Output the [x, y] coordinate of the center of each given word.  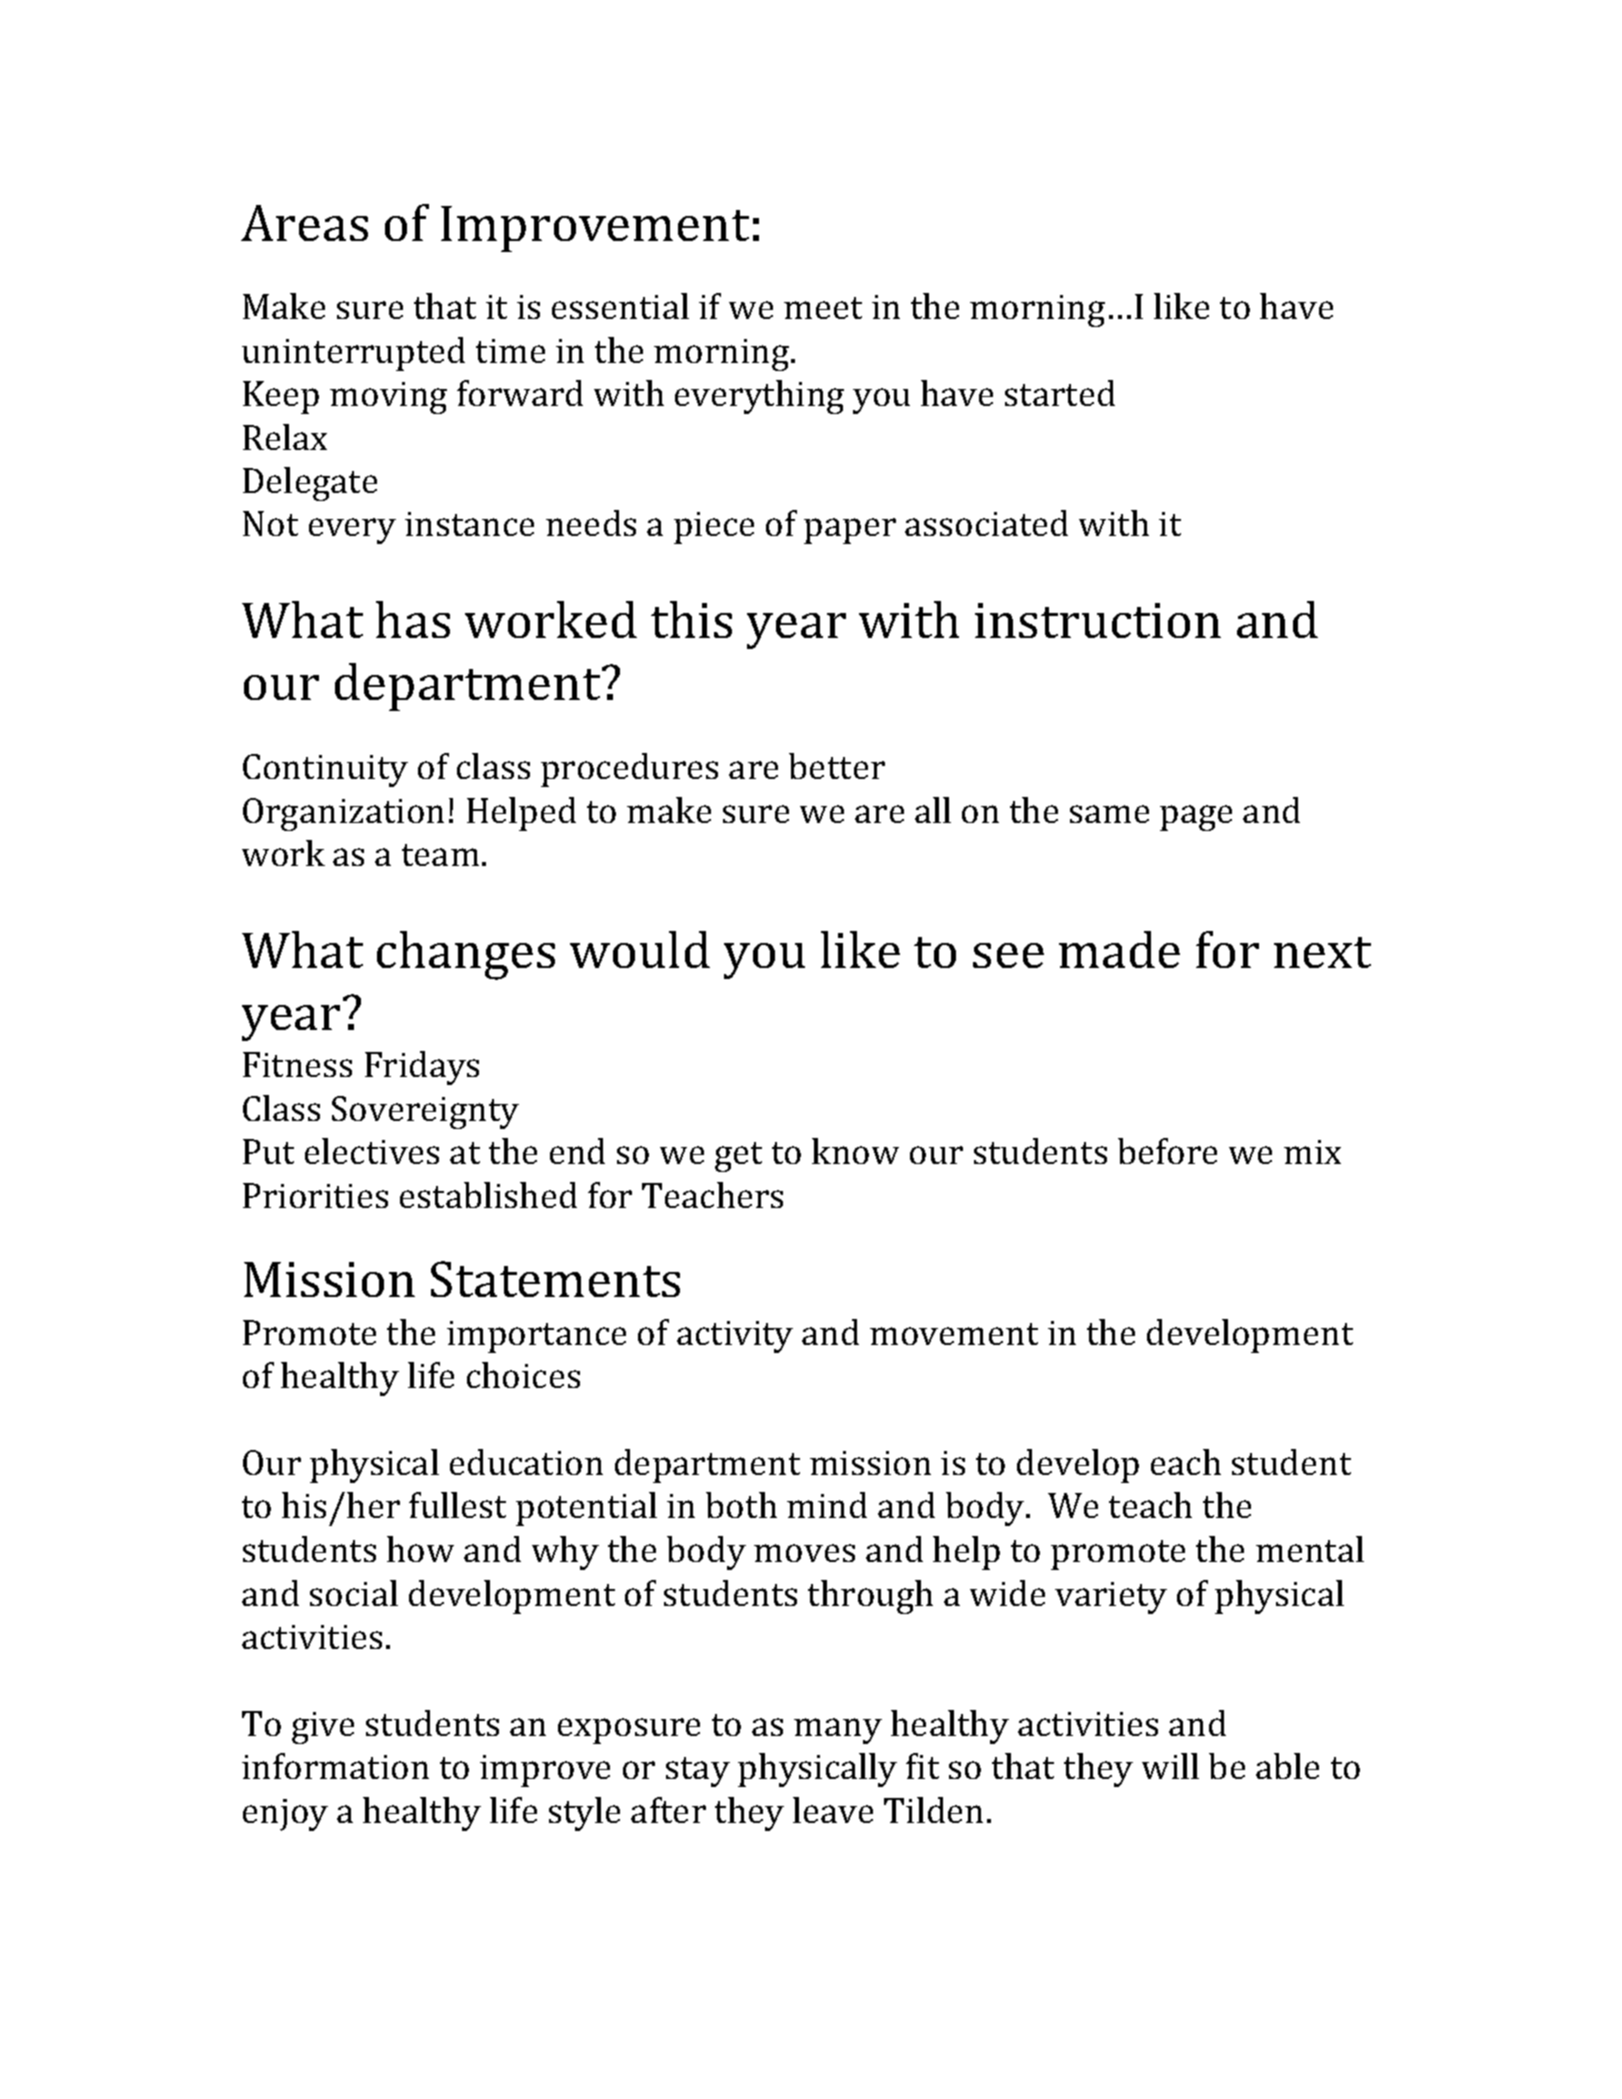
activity [735, 1337]
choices [523, 1375]
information [335, 1766]
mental [1310, 1549]
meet [823, 308]
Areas [304, 223]
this [691, 619]
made [1119, 949]
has [413, 619]
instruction [1098, 620]
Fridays [422, 1068]
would [640, 949]
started [1060, 393]
